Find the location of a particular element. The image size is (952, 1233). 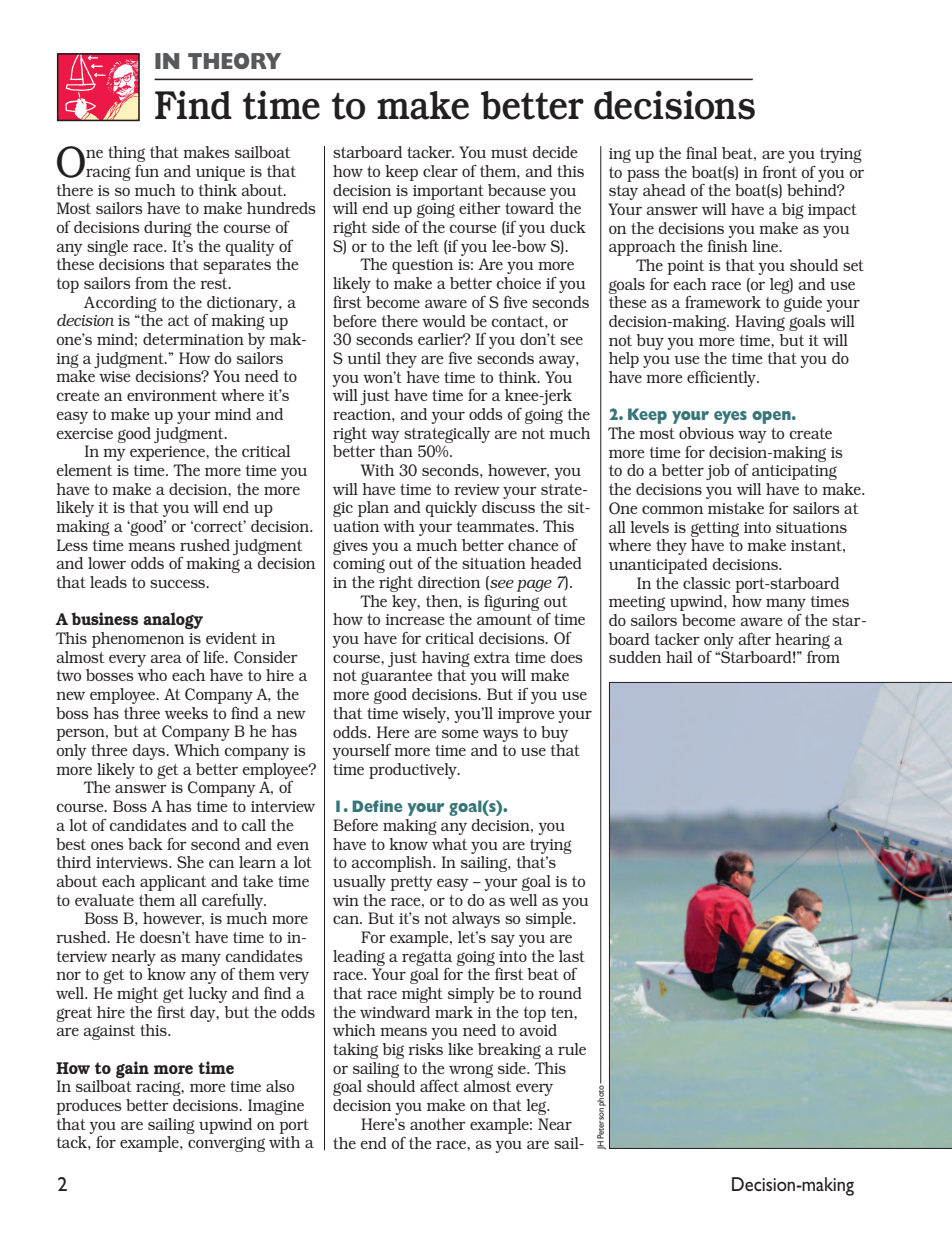

simple is located at coordinates (550, 920).
